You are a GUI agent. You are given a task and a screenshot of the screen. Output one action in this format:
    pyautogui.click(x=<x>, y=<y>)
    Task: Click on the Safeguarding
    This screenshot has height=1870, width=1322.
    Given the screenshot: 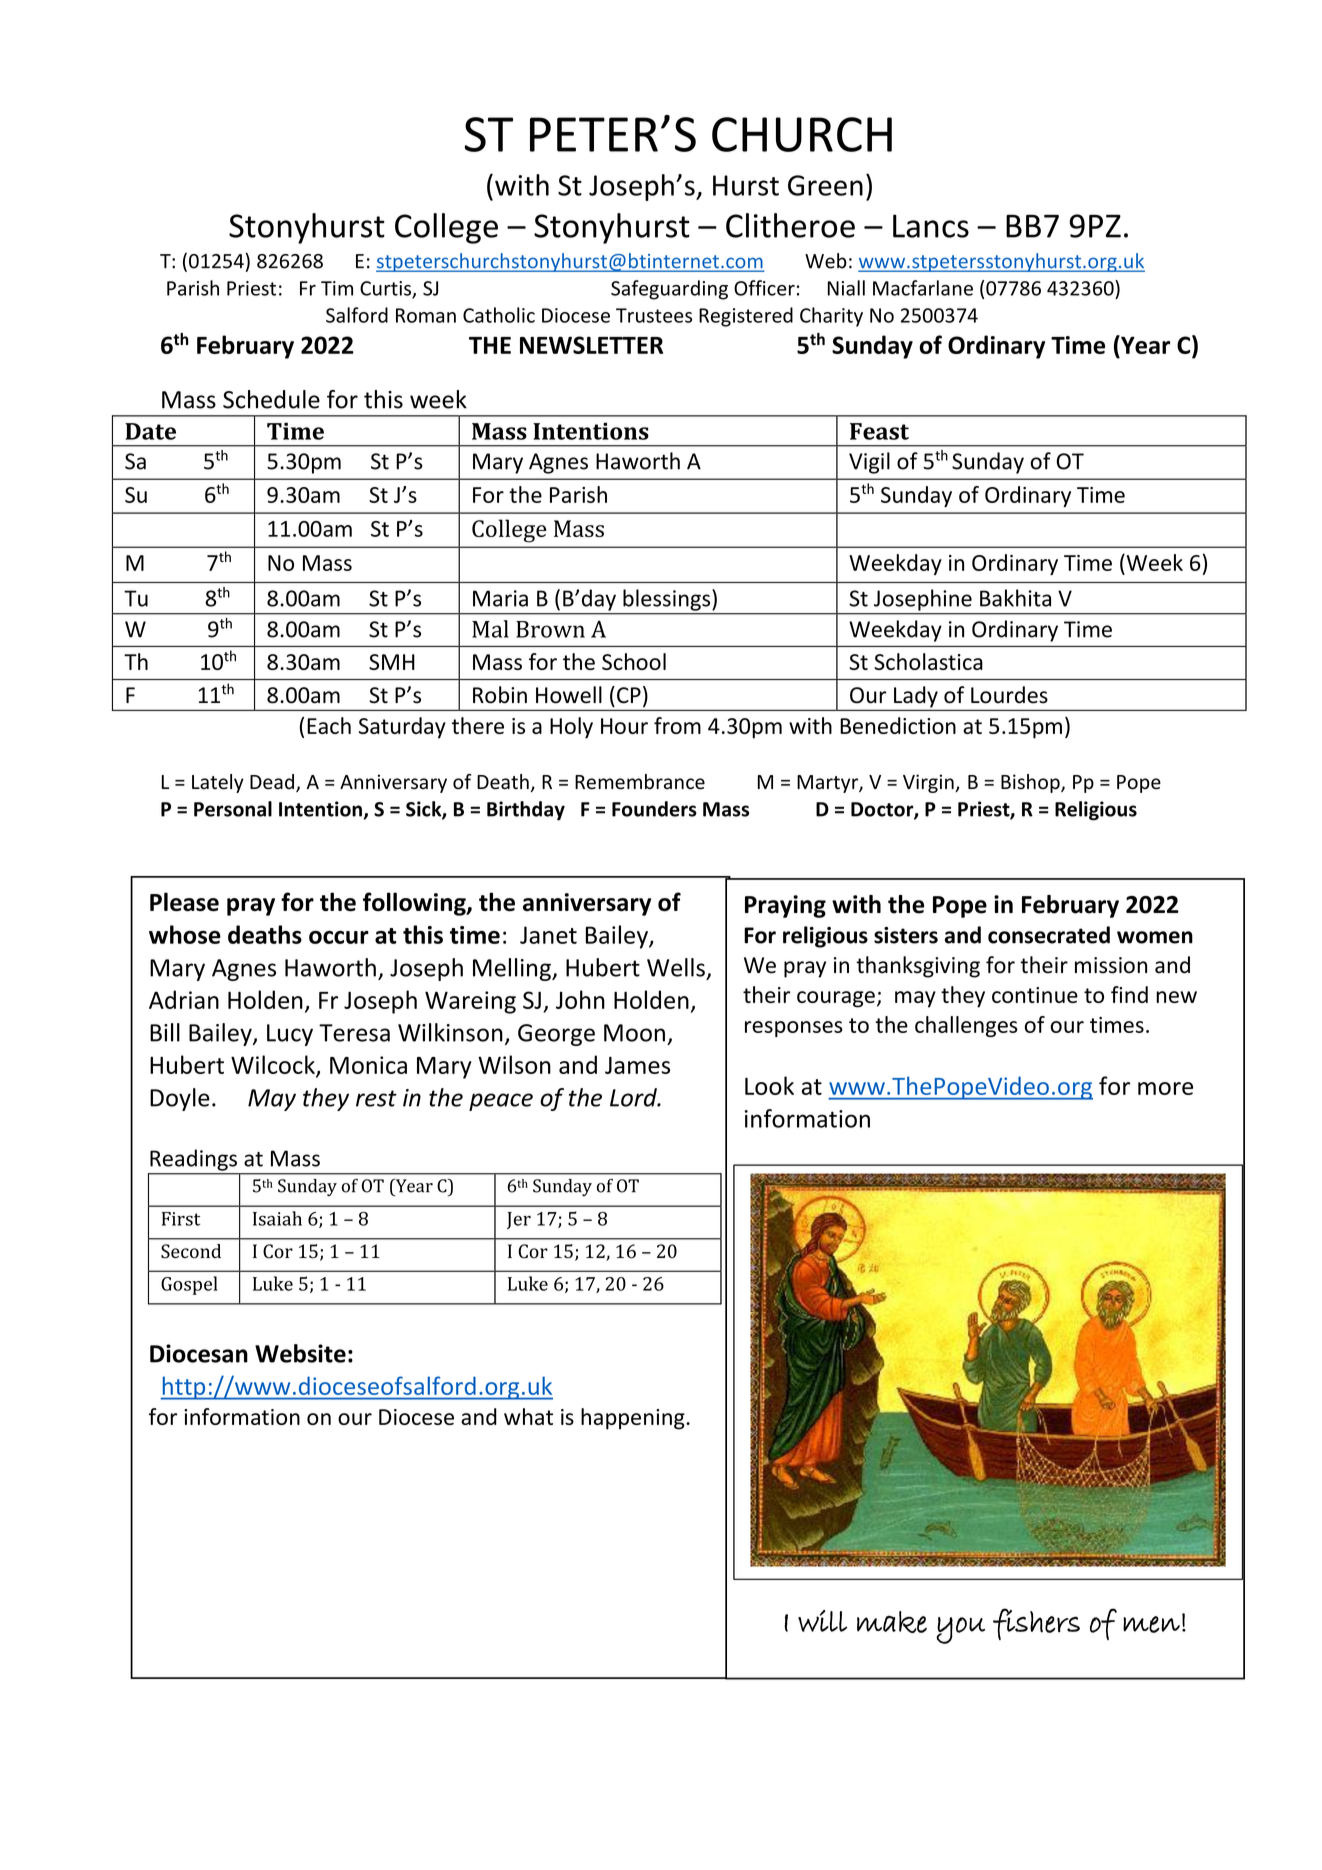 What is the action you would take?
    pyautogui.click(x=669, y=290)
